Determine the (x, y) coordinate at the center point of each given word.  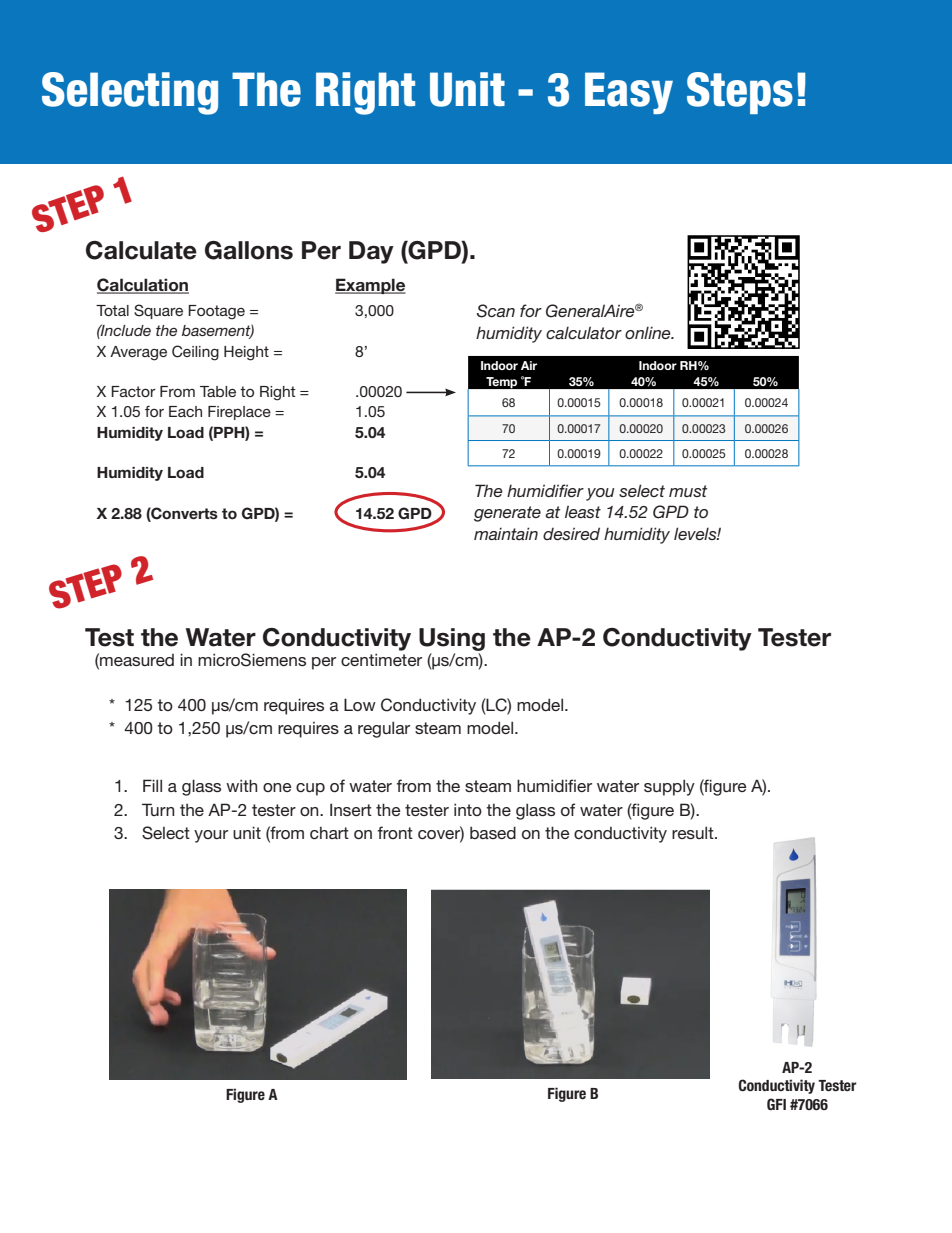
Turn (158, 809)
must (688, 491)
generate (507, 514)
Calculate (141, 250)
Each (185, 411)
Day (371, 252)
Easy (629, 93)
